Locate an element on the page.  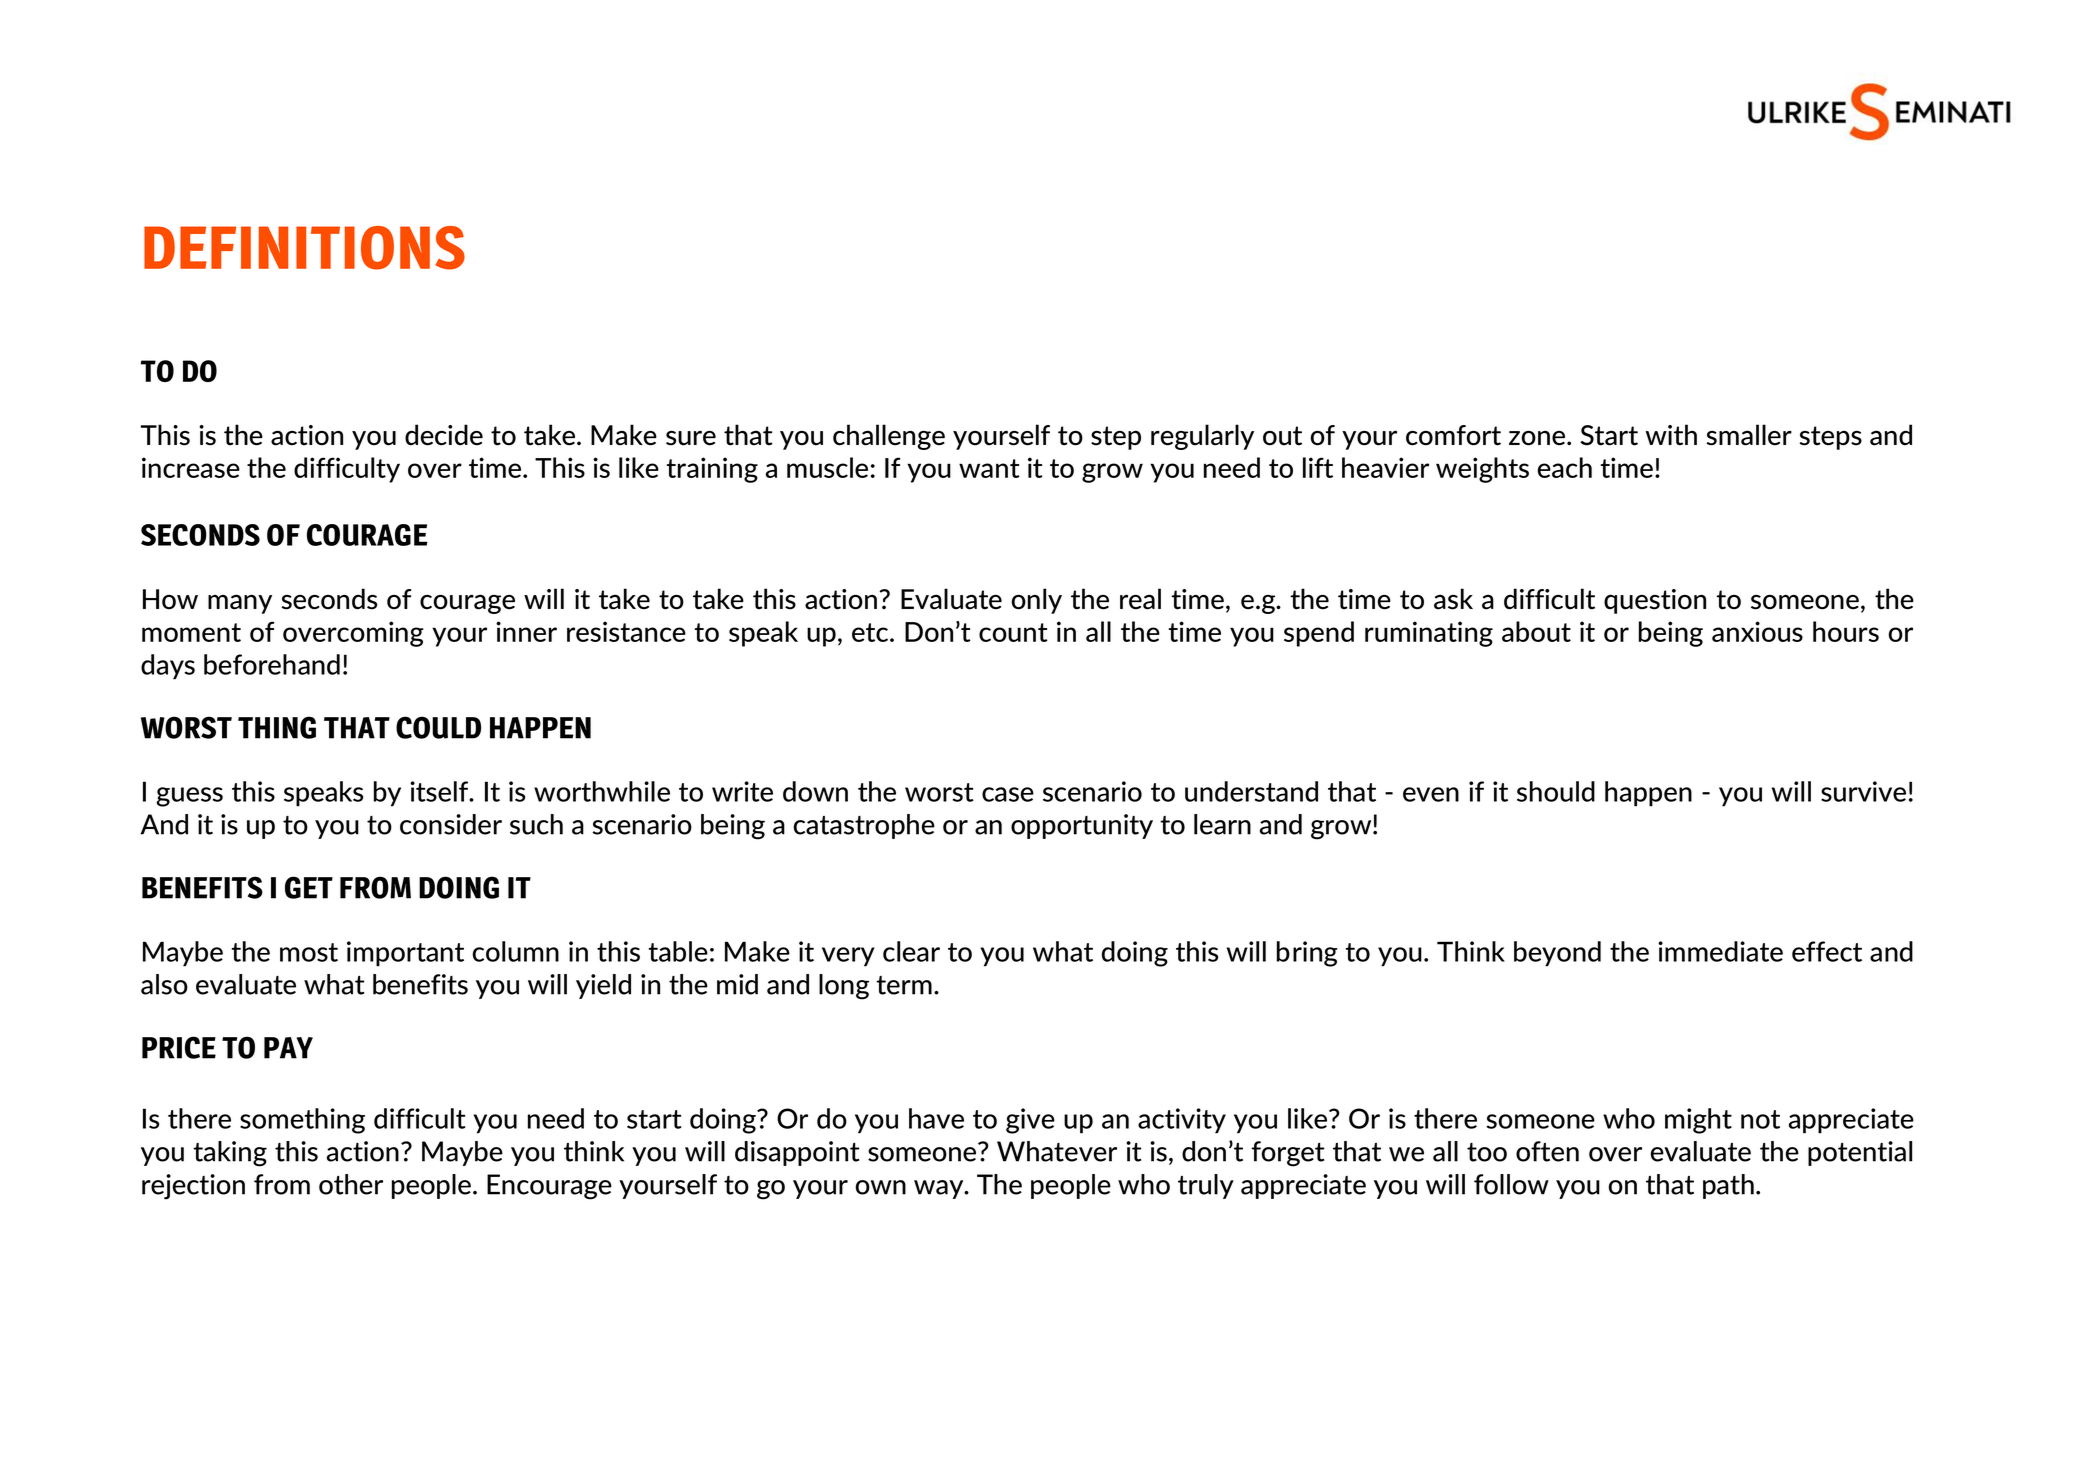
with is located at coordinates (1671, 435).
